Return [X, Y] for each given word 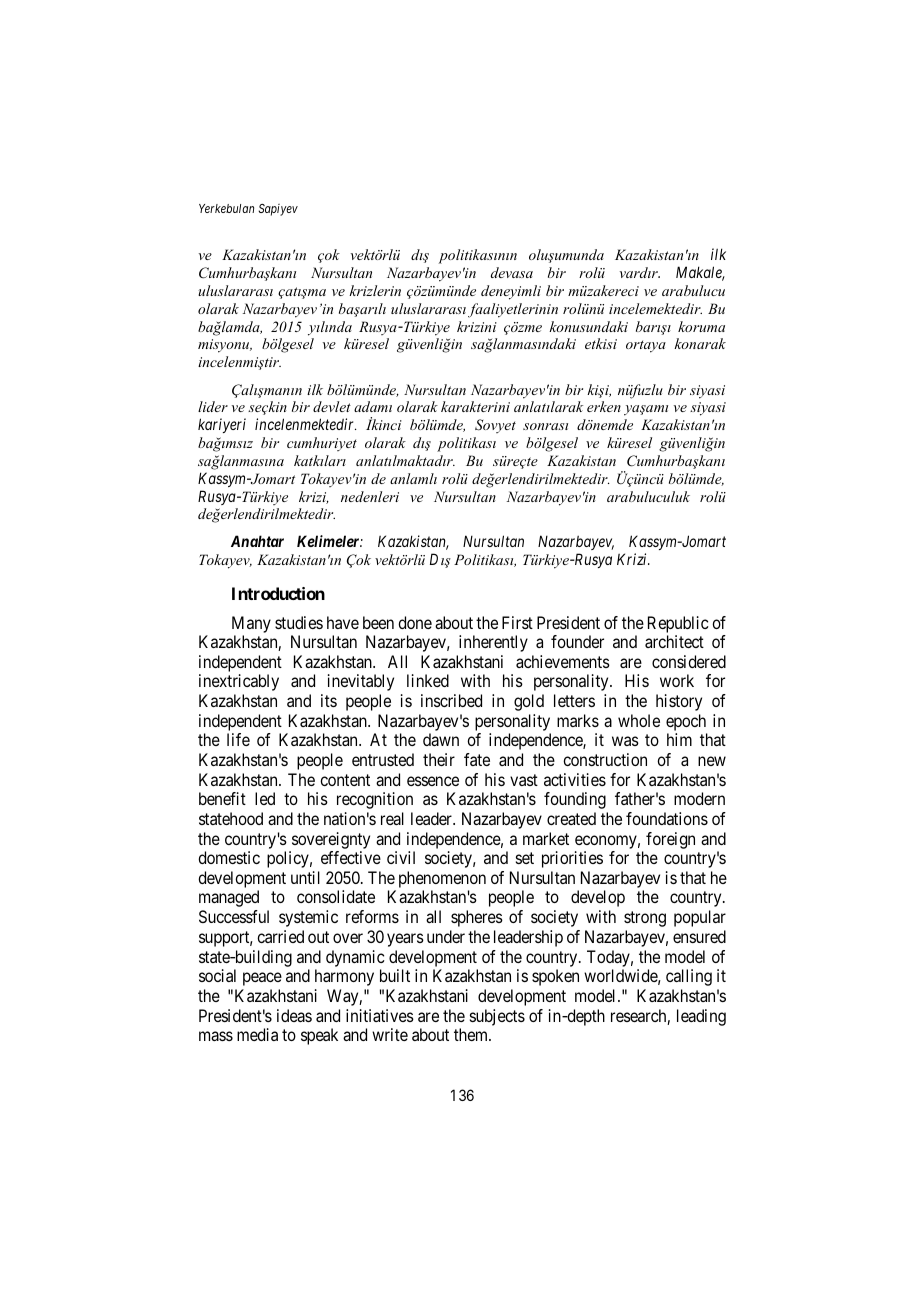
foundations [667, 818]
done [415, 622]
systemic [308, 918]
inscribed [451, 700]
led [265, 798]
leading [701, 1017]
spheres [477, 918]
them [472, 1034]
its [329, 700]
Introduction [278, 593]
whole [639, 720]
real [392, 818]
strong [645, 919]
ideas [294, 1015]
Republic [678, 624]
